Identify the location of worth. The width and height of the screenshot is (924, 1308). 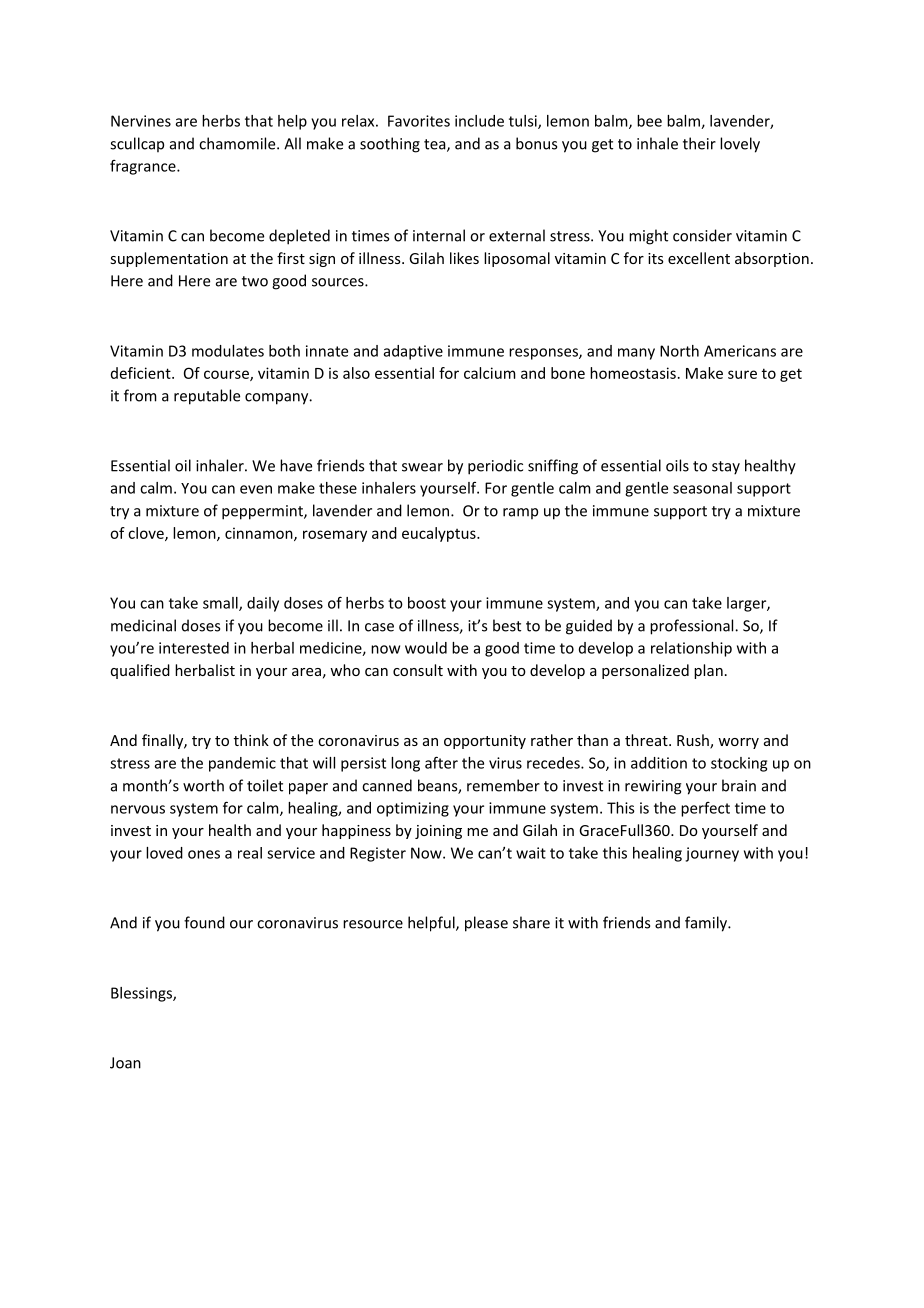
(203, 785).
